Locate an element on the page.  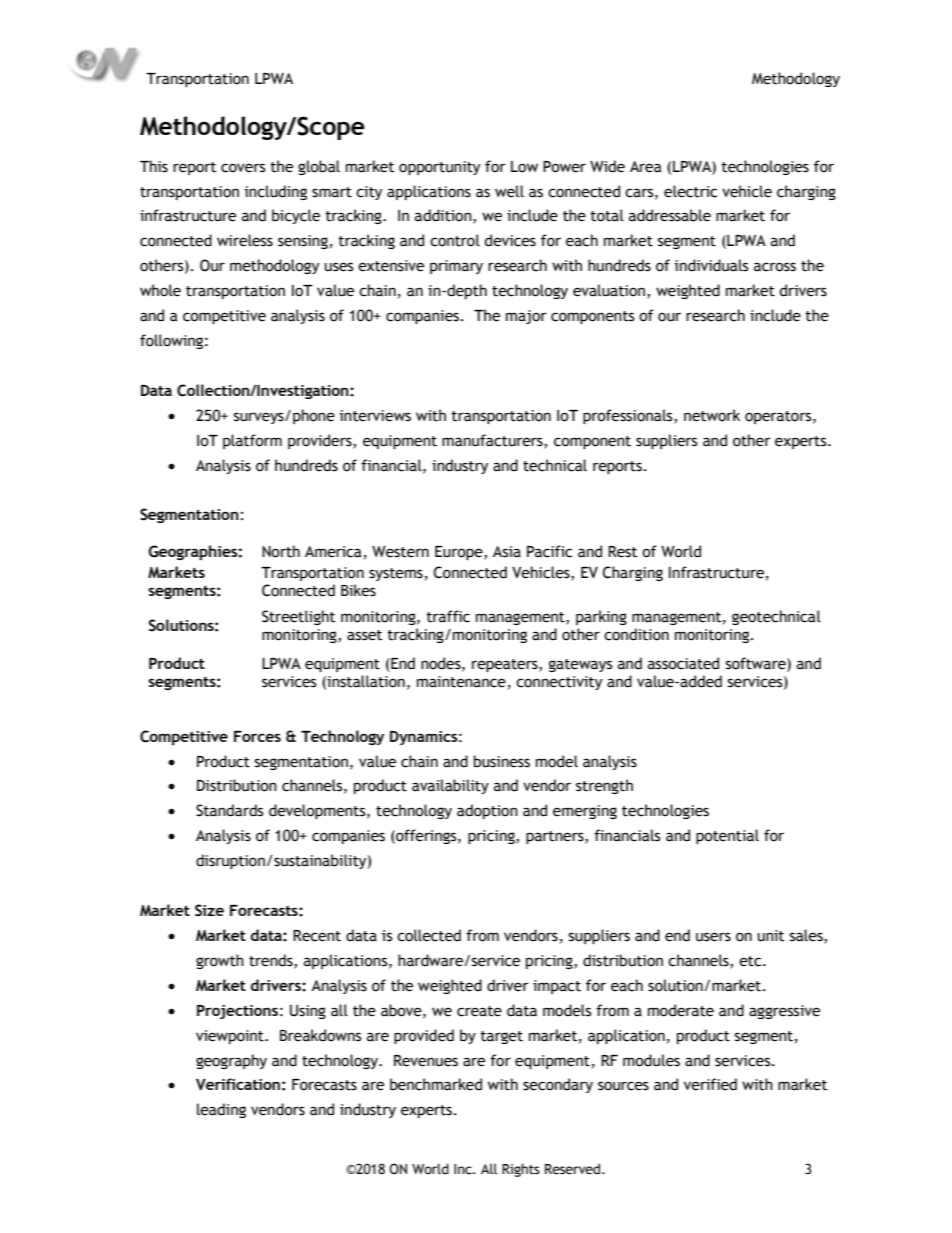
verified is located at coordinates (710, 1084).
